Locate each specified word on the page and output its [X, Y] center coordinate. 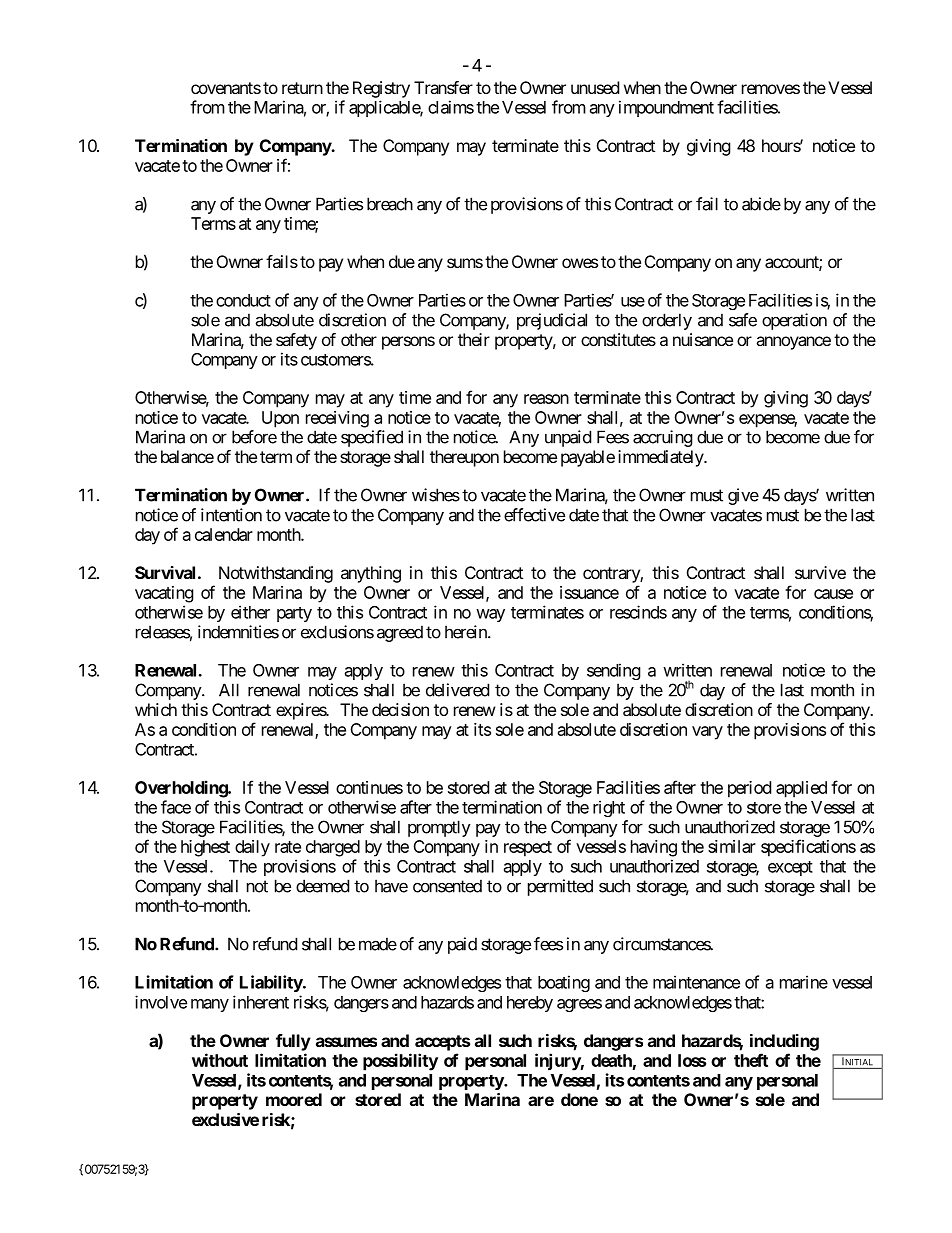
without [220, 1060]
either [250, 612]
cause [833, 594]
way [490, 615]
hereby [530, 1004]
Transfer [443, 87]
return [302, 88]
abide [761, 204]
